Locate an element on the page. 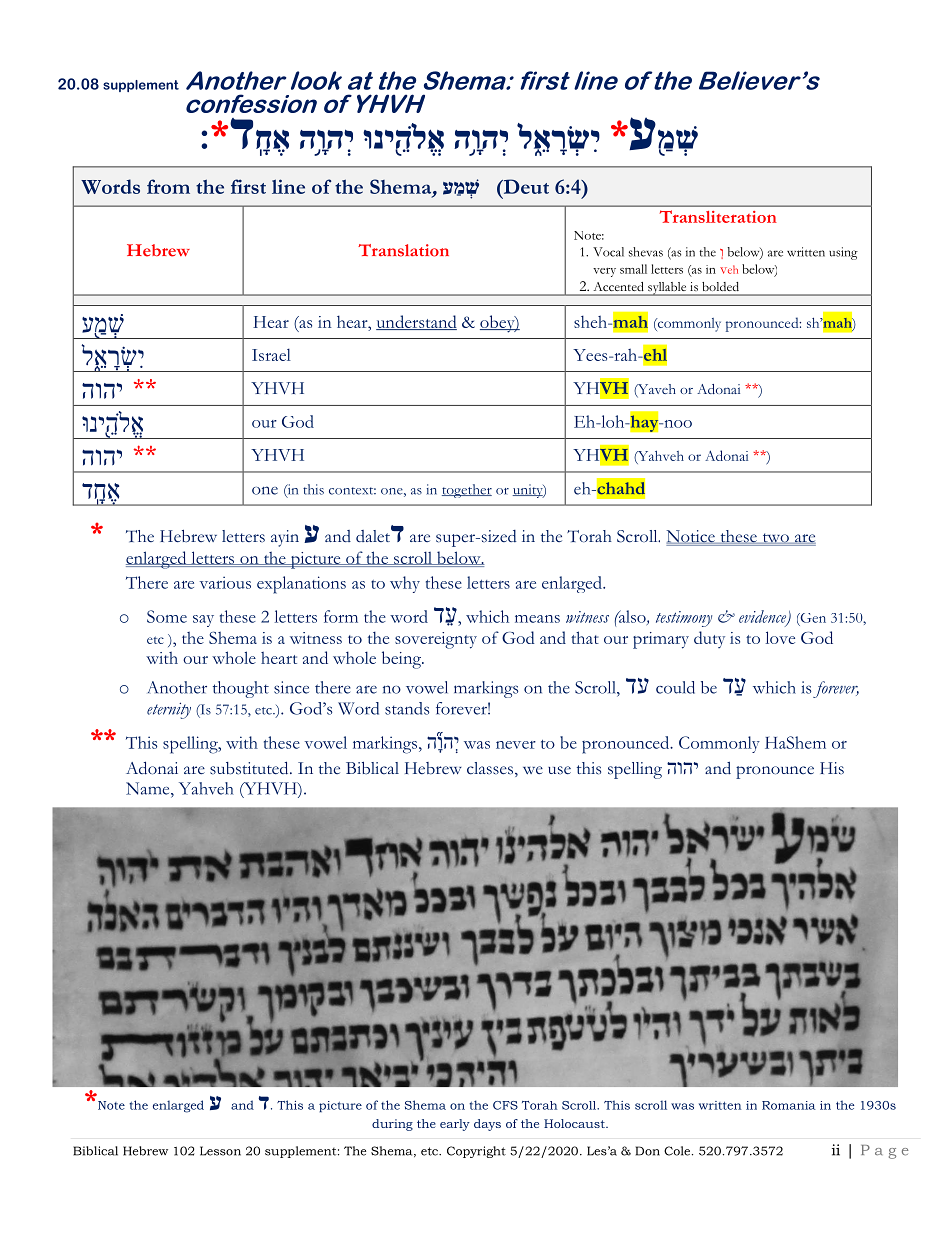 This page has width=952, height=1233. days is located at coordinates (487, 1125).
